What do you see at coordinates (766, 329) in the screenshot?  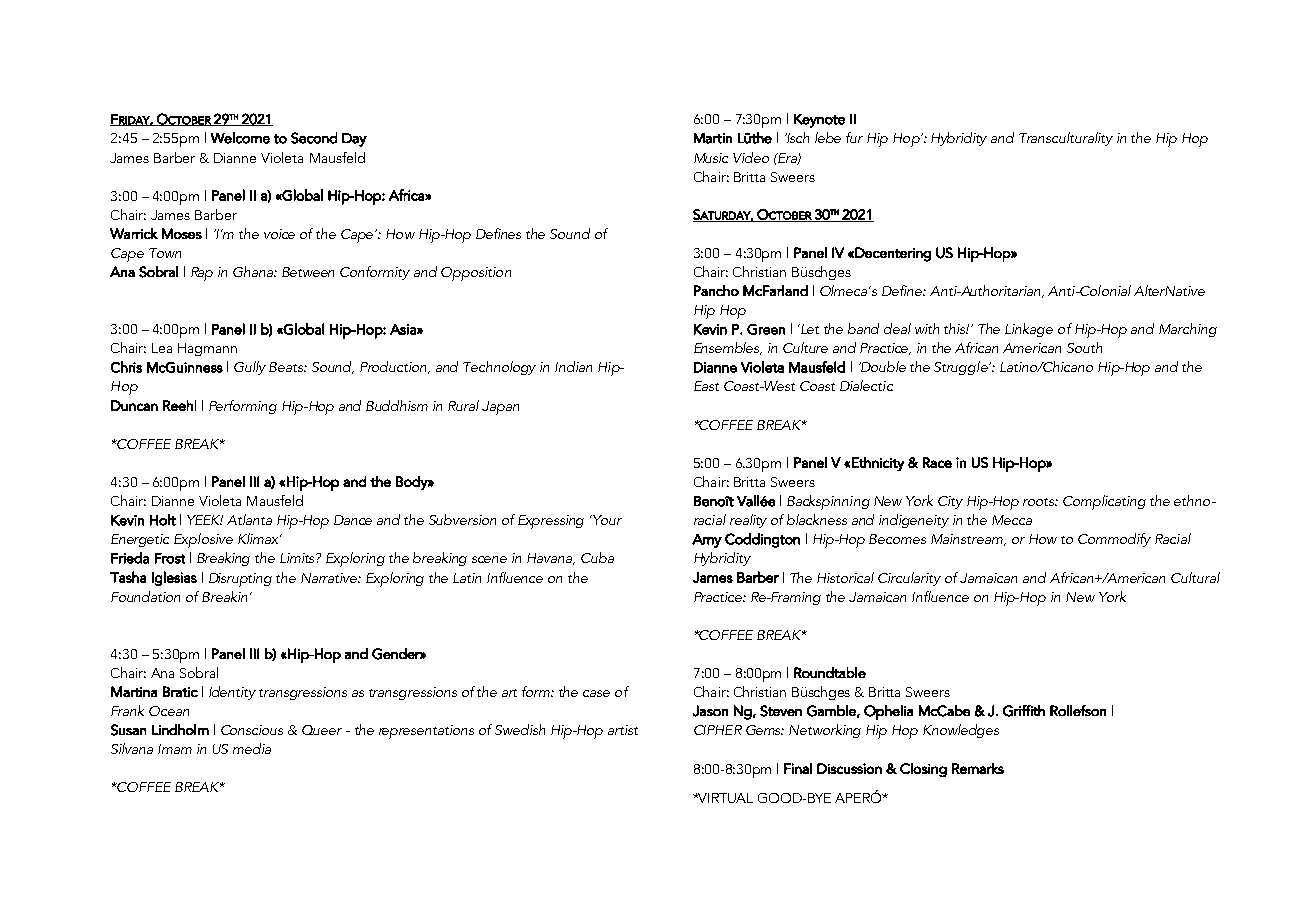 I see `Green` at bounding box center [766, 329].
